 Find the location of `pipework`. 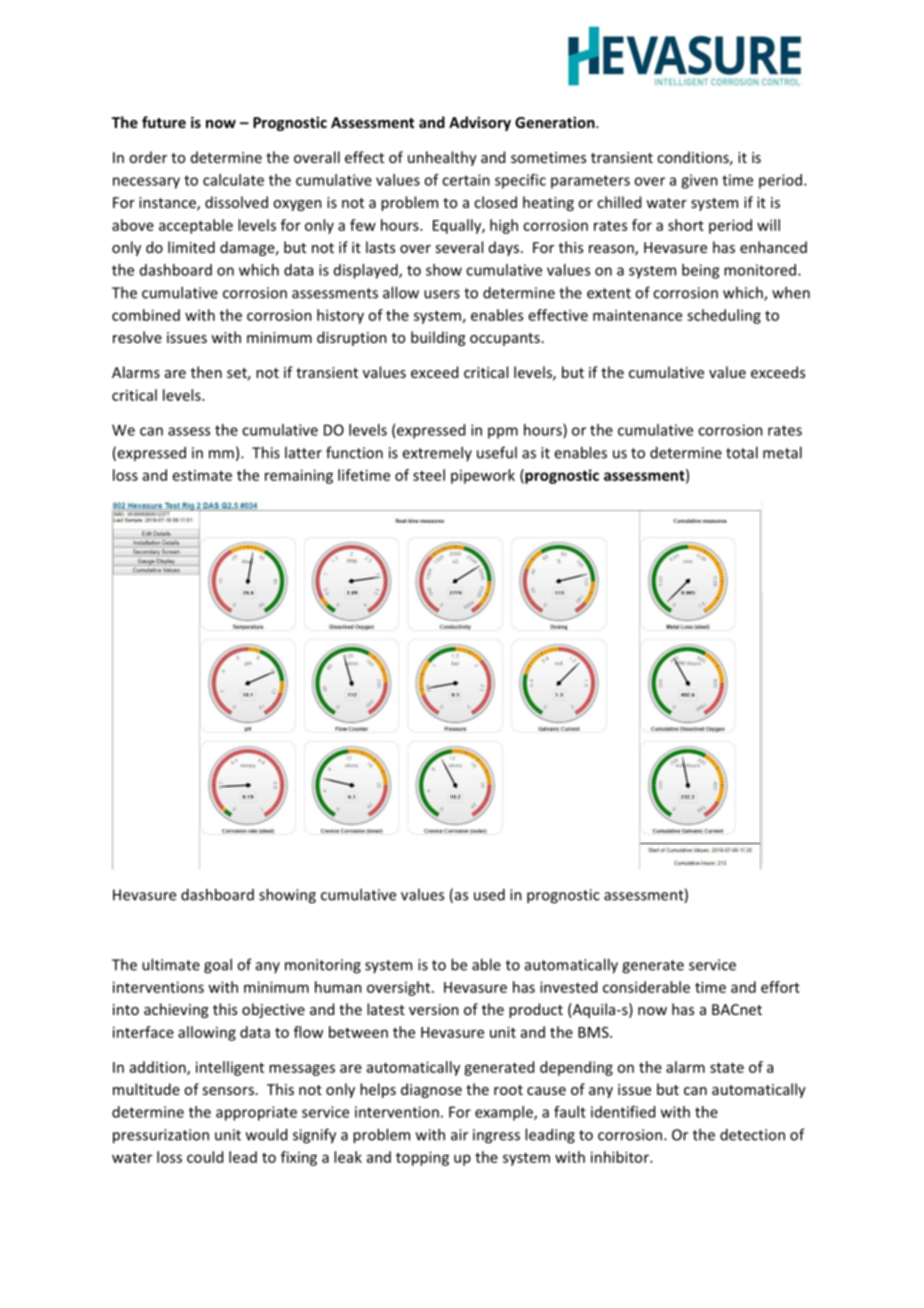

pipework is located at coordinates (483, 476).
